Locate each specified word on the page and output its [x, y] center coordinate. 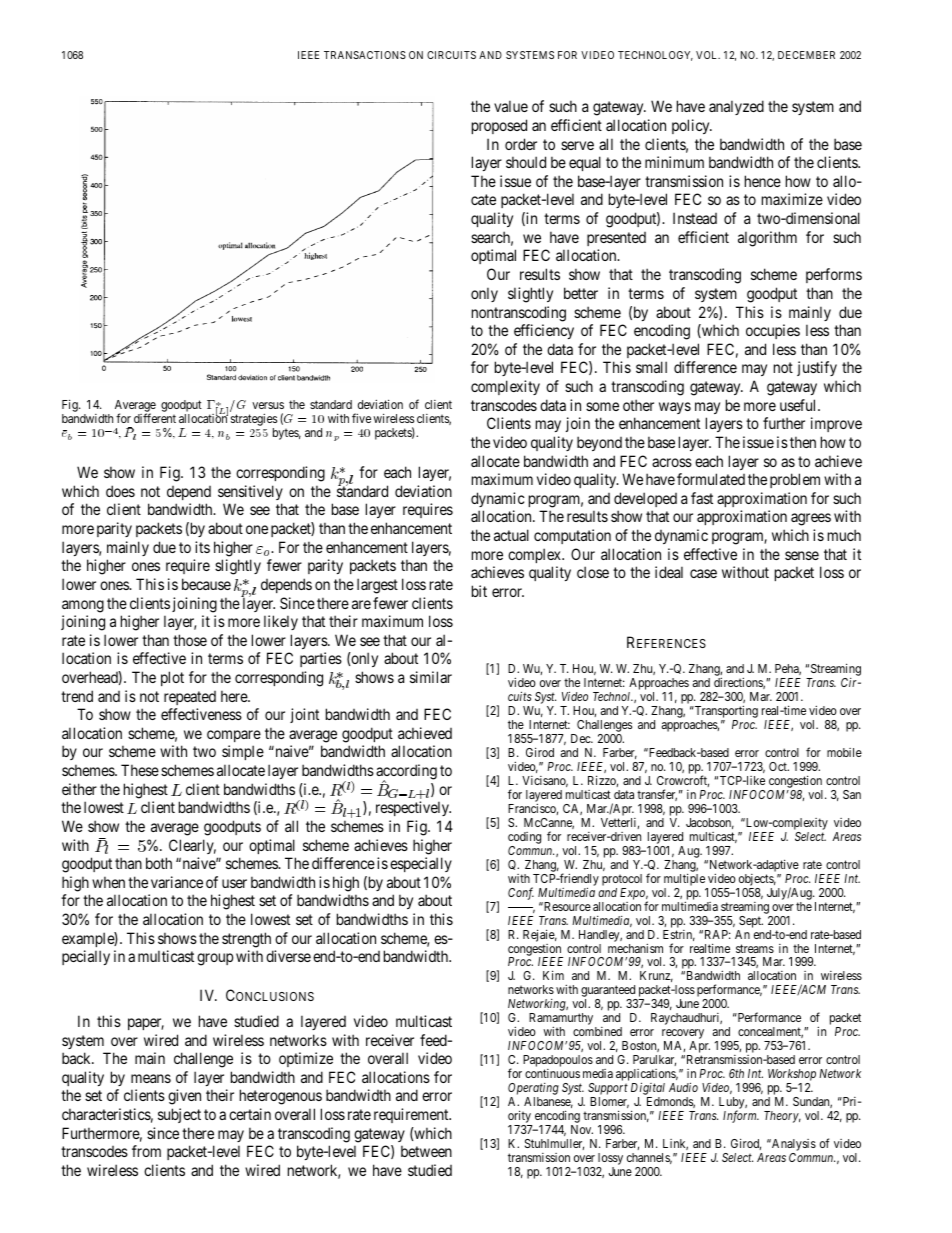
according [406, 773]
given [184, 1097]
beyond [599, 443]
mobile [844, 752]
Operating [533, 1090]
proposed [499, 126]
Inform [741, 1116]
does [120, 491]
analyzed [736, 107]
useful [799, 405]
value [511, 106]
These [140, 770]
